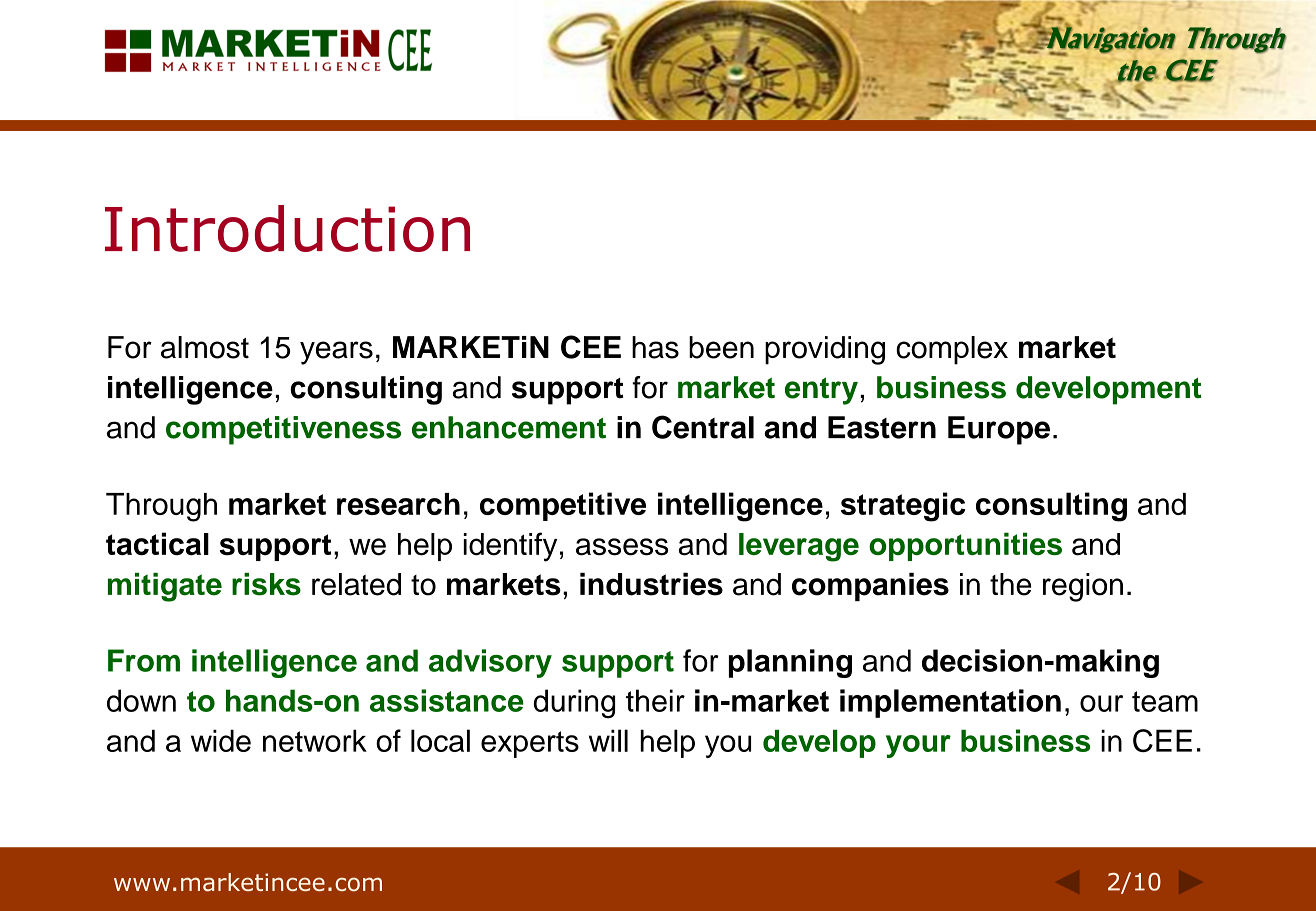  I want to click on has, so click(655, 347).
